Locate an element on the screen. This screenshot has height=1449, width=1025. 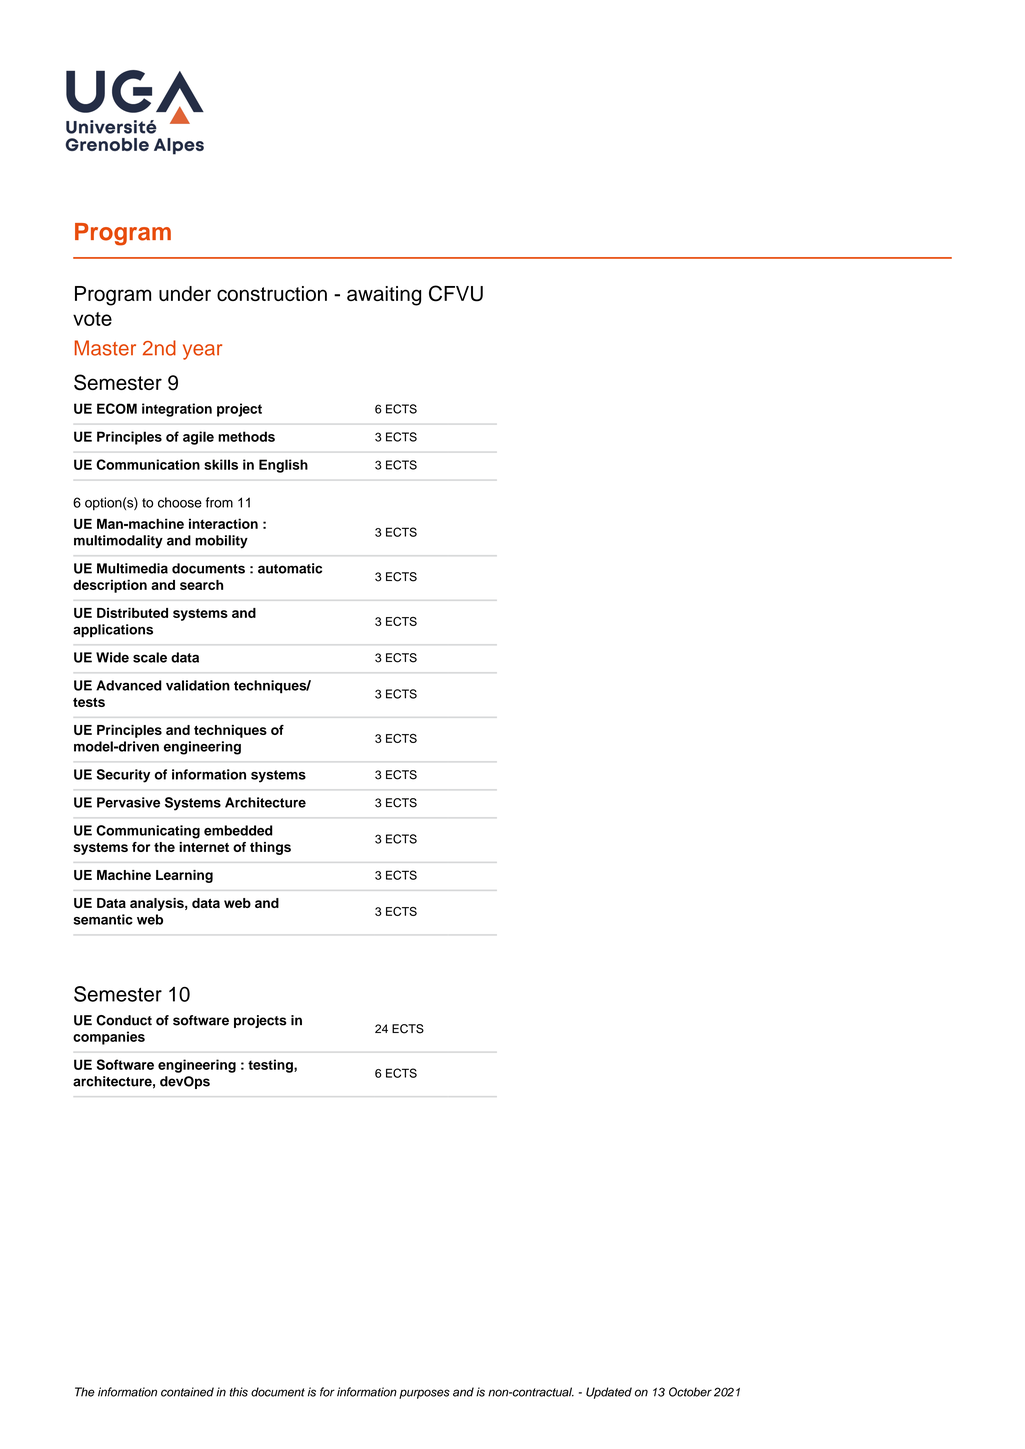
awaiting is located at coordinates (384, 296).
